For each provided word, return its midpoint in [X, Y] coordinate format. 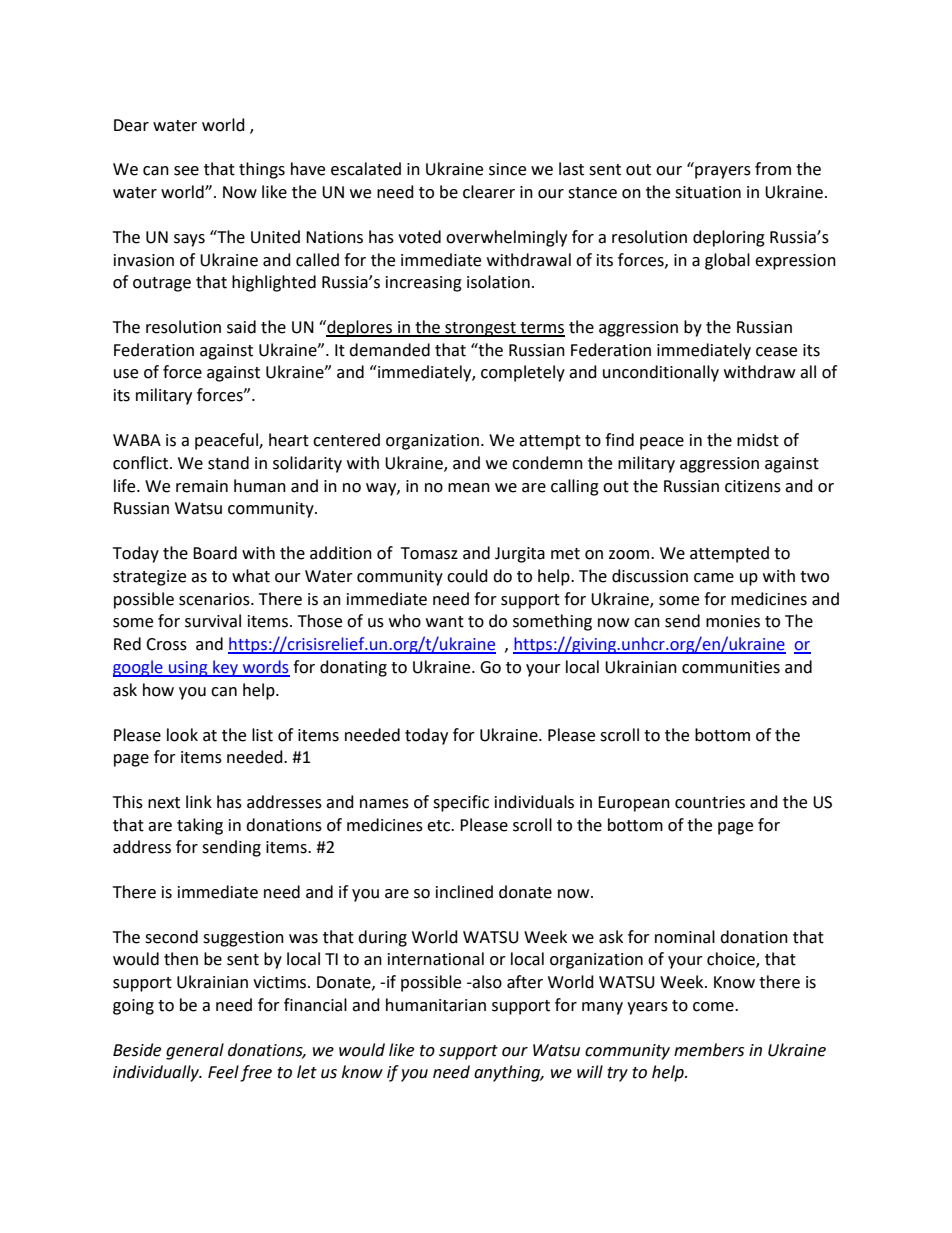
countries [710, 802]
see [186, 171]
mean [469, 488]
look [182, 735]
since [507, 169]
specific [461, 803]
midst [758, 440]
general [195, 1051]
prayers [723, 172]
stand [228, 463]
